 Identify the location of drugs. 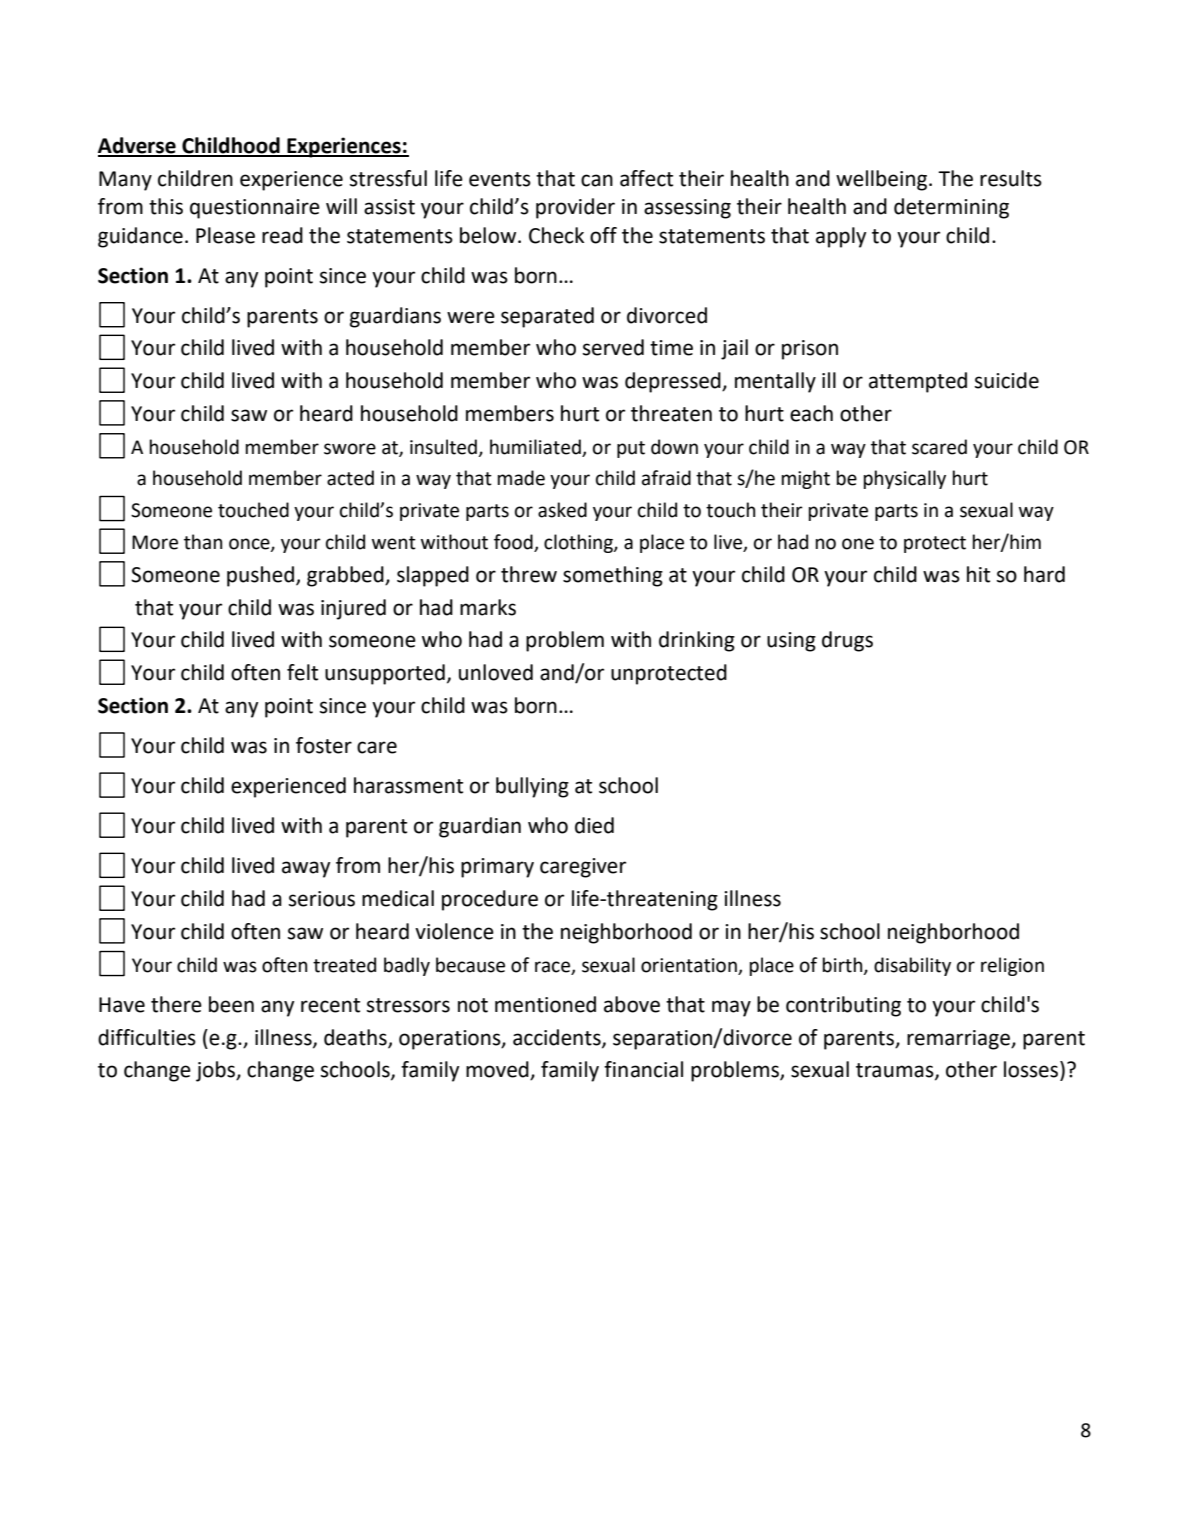
(847, 641).
